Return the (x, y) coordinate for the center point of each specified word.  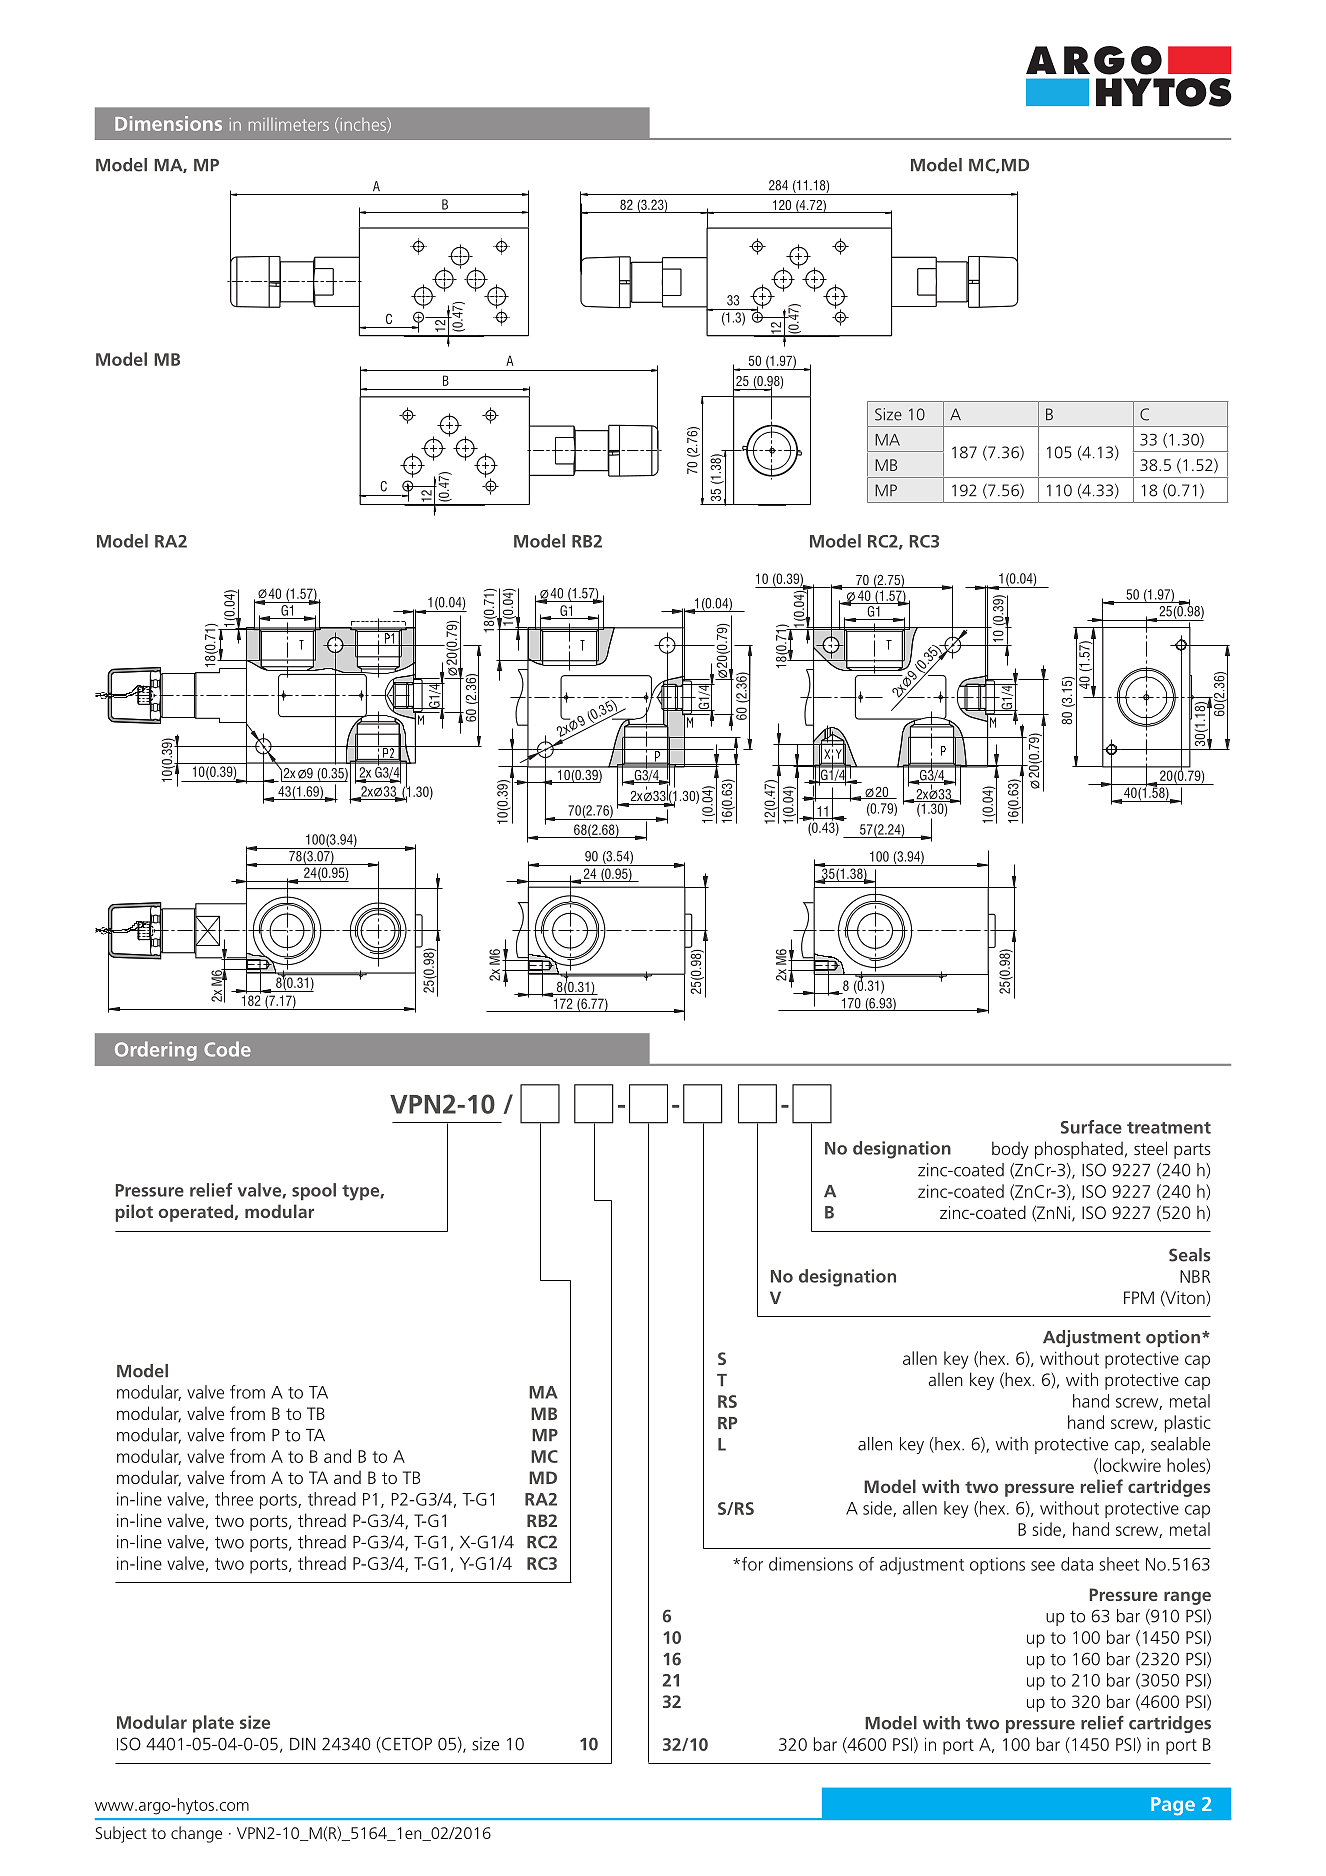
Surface (1091, 1127)
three (234, 1499)
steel (1150, 1148)
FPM (1139, 1297)
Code (227, 1049)
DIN (303, 1744)
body (1010, 1150)
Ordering (156, 1051)
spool (314, 1191)
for (751, 1564)
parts (1192, 1151)
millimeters (289, 124)
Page (1173, 1806)
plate (213, 1724)
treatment (1169, 1128)
